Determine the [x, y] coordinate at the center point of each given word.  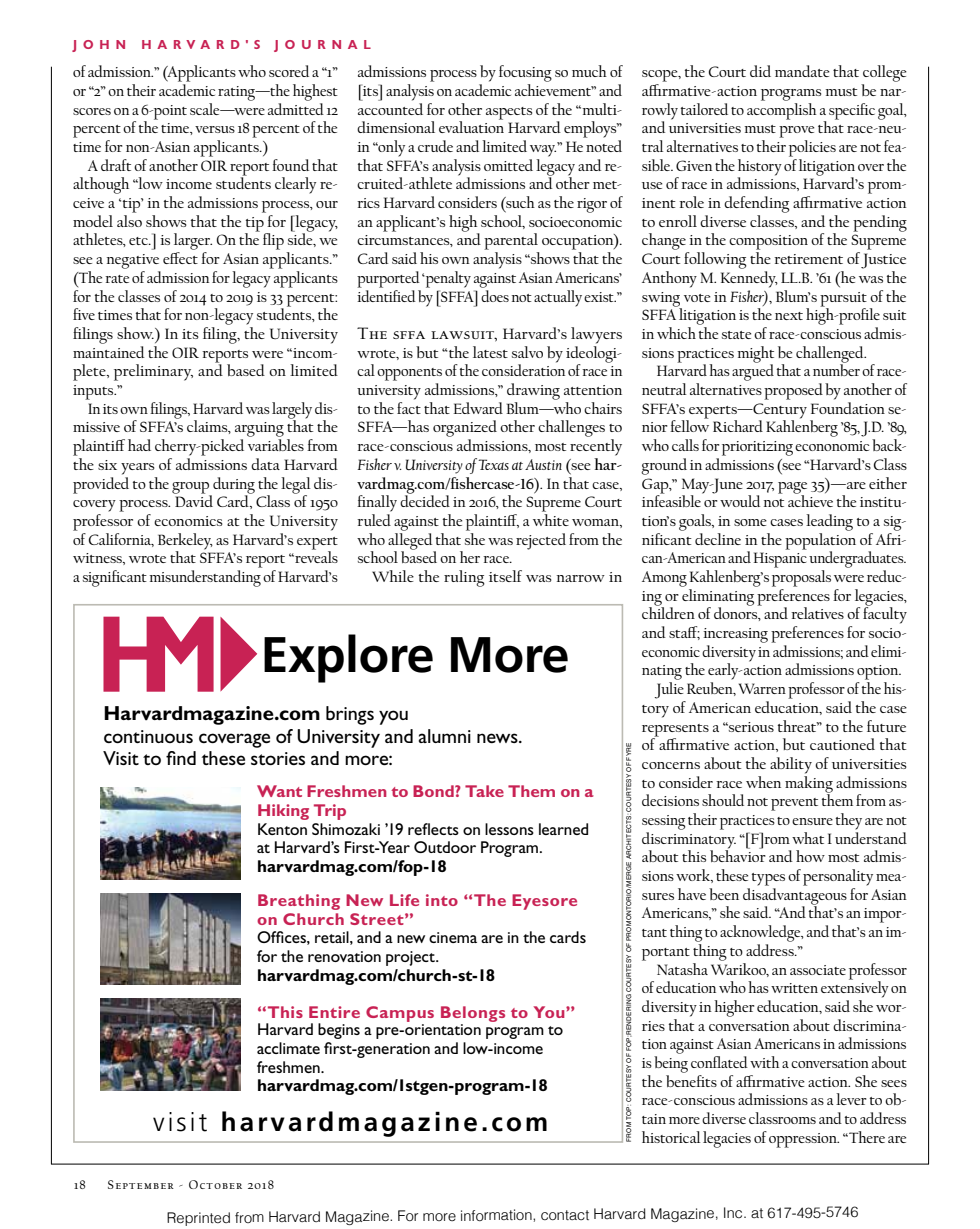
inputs [94, 392]
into [442, 900]
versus [215, 129]
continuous [148, 736]
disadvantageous [795, 897]
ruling [464, 578]
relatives [817, 613]
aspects [509, 113]
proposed [793, 391]
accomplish [782, 110]
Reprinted [198, 1219]
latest [490, 352]
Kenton [282, 829]
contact [565, 1215]
